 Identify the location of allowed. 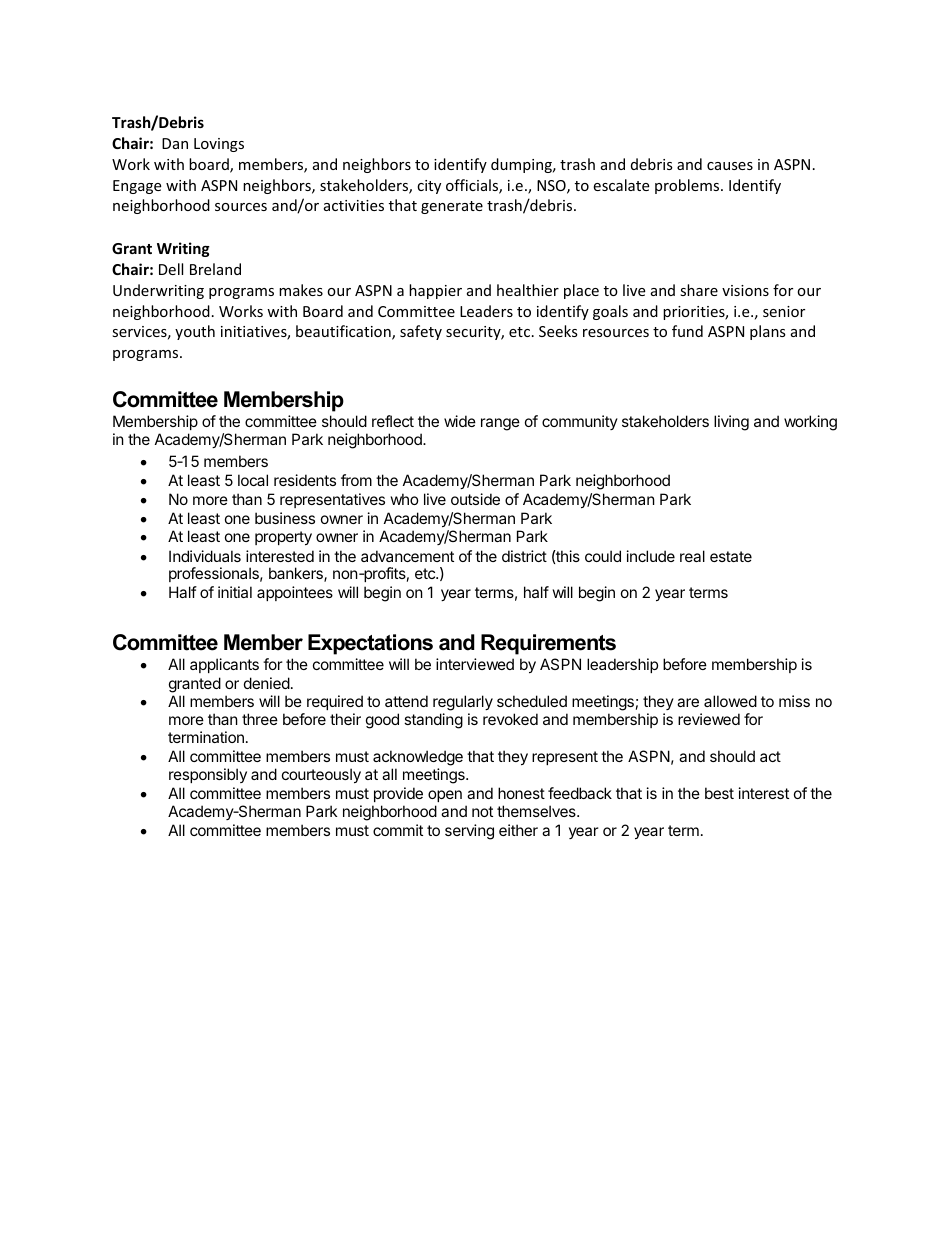
(730, 701).
